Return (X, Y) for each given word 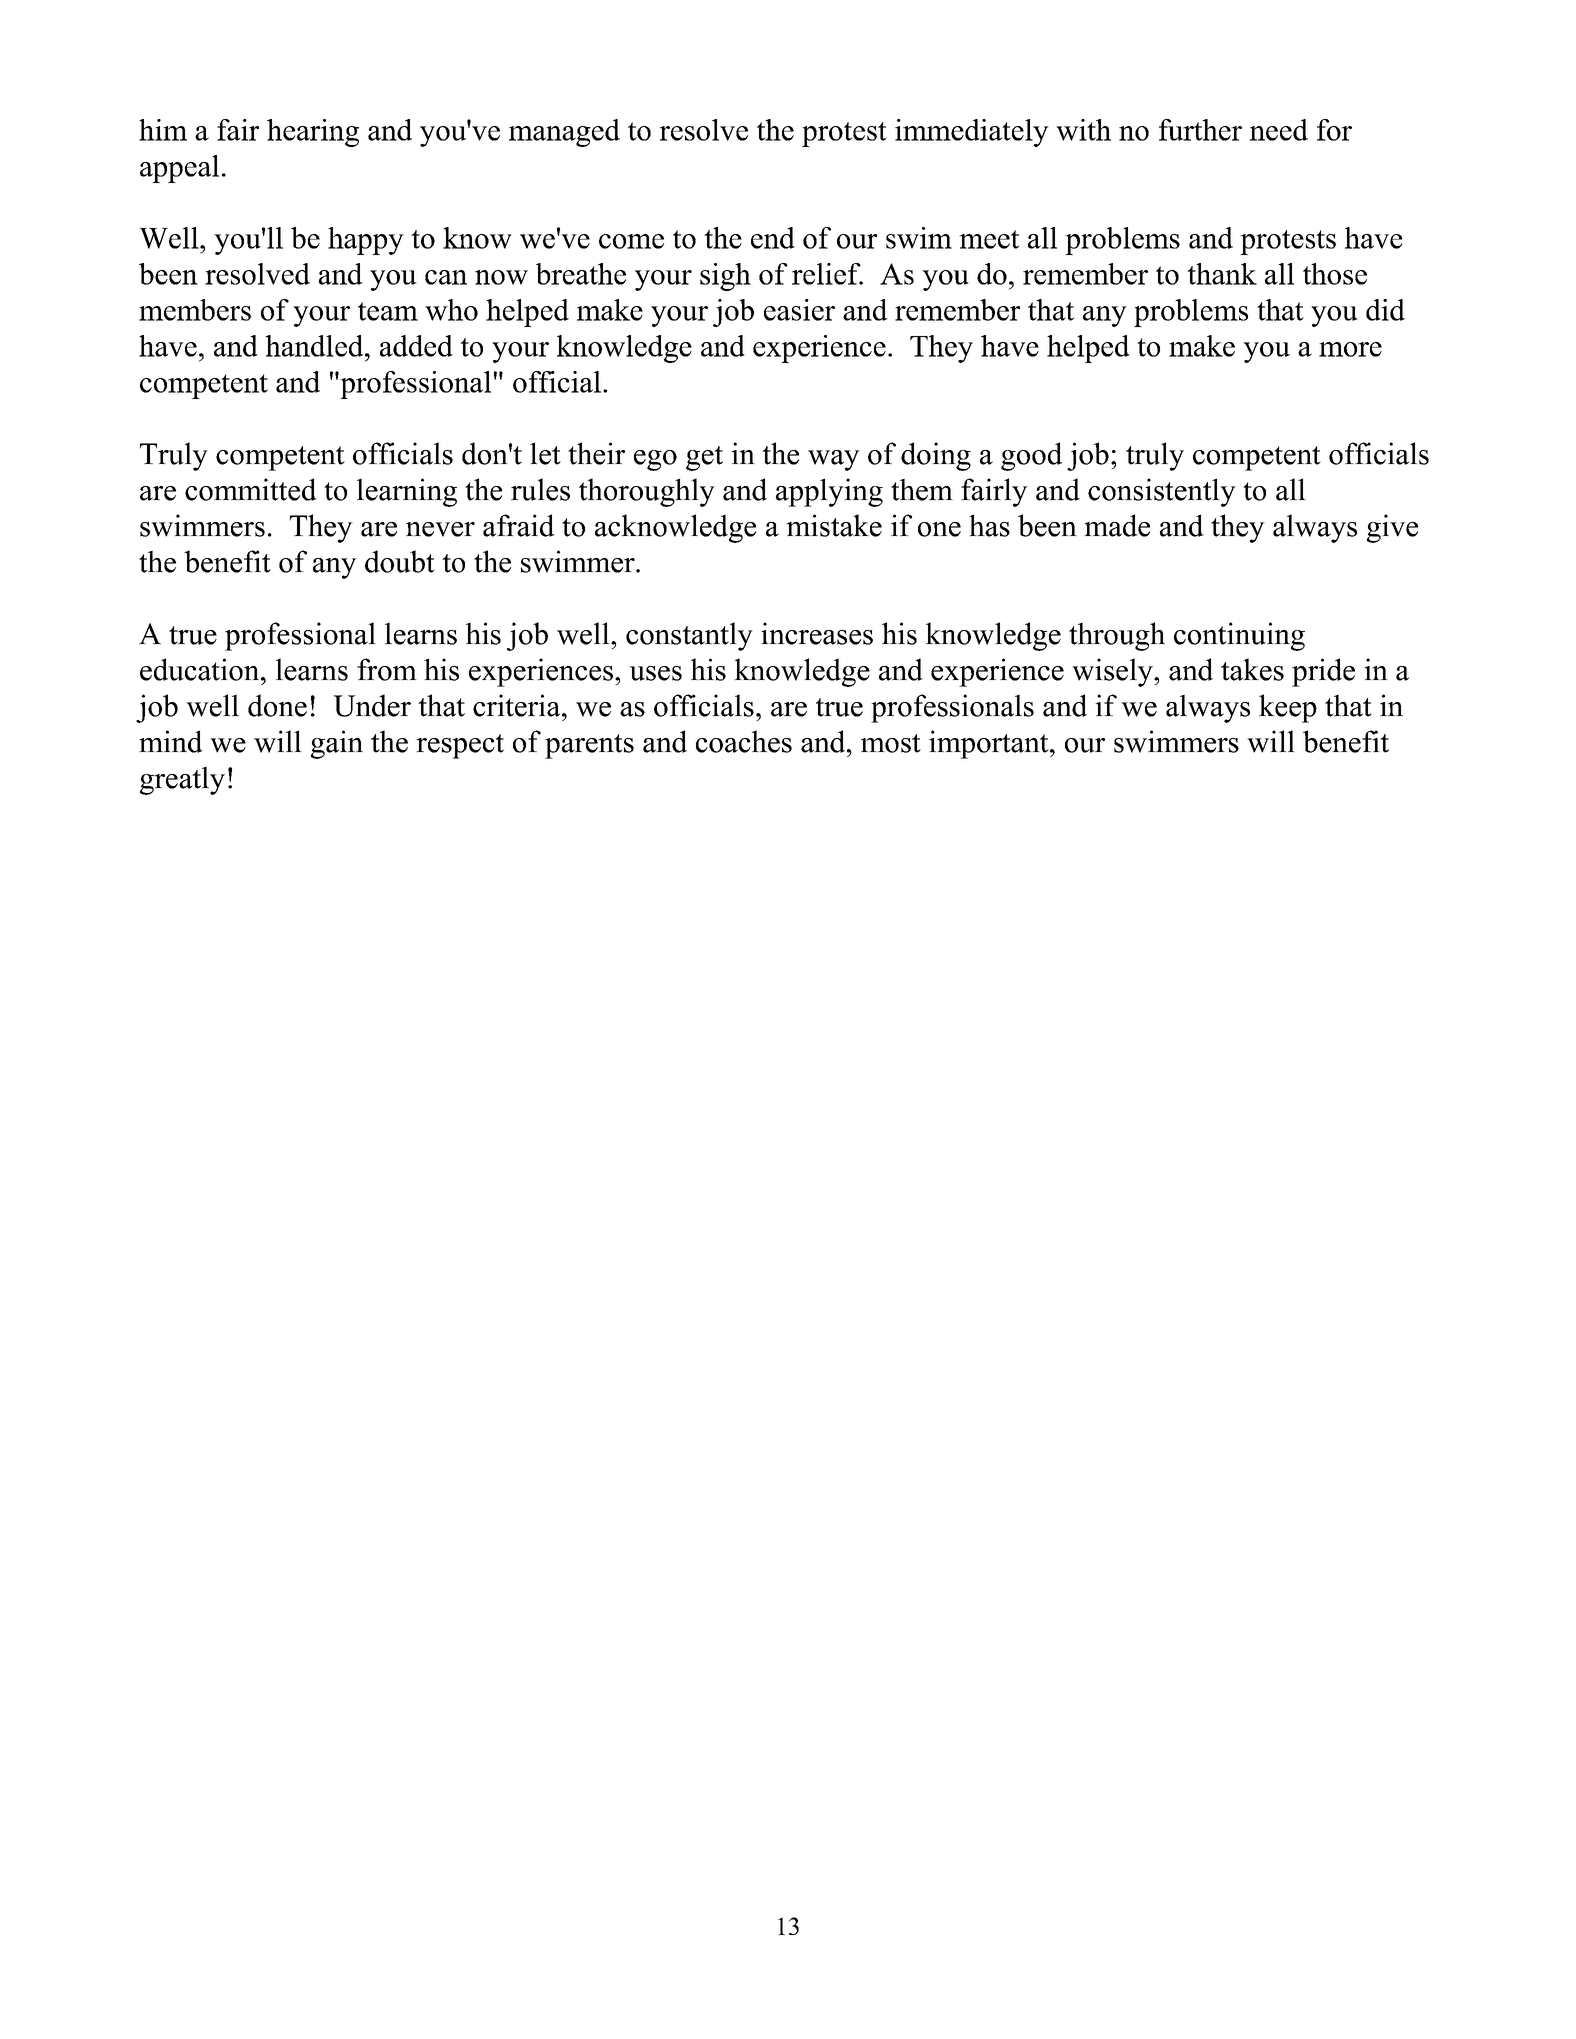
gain (337, 744)
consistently (1162, 492)
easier (799, 310)
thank (1222, 274)
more (1350, 349)
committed (251, 489)
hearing (313, 133)
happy (366, 241)
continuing (1239, 636)
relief (827, 274)
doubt (400, 561)
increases (817, 633)
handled (315, 346)
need (1279, 130)
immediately (972, 133)
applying (829, 492)
